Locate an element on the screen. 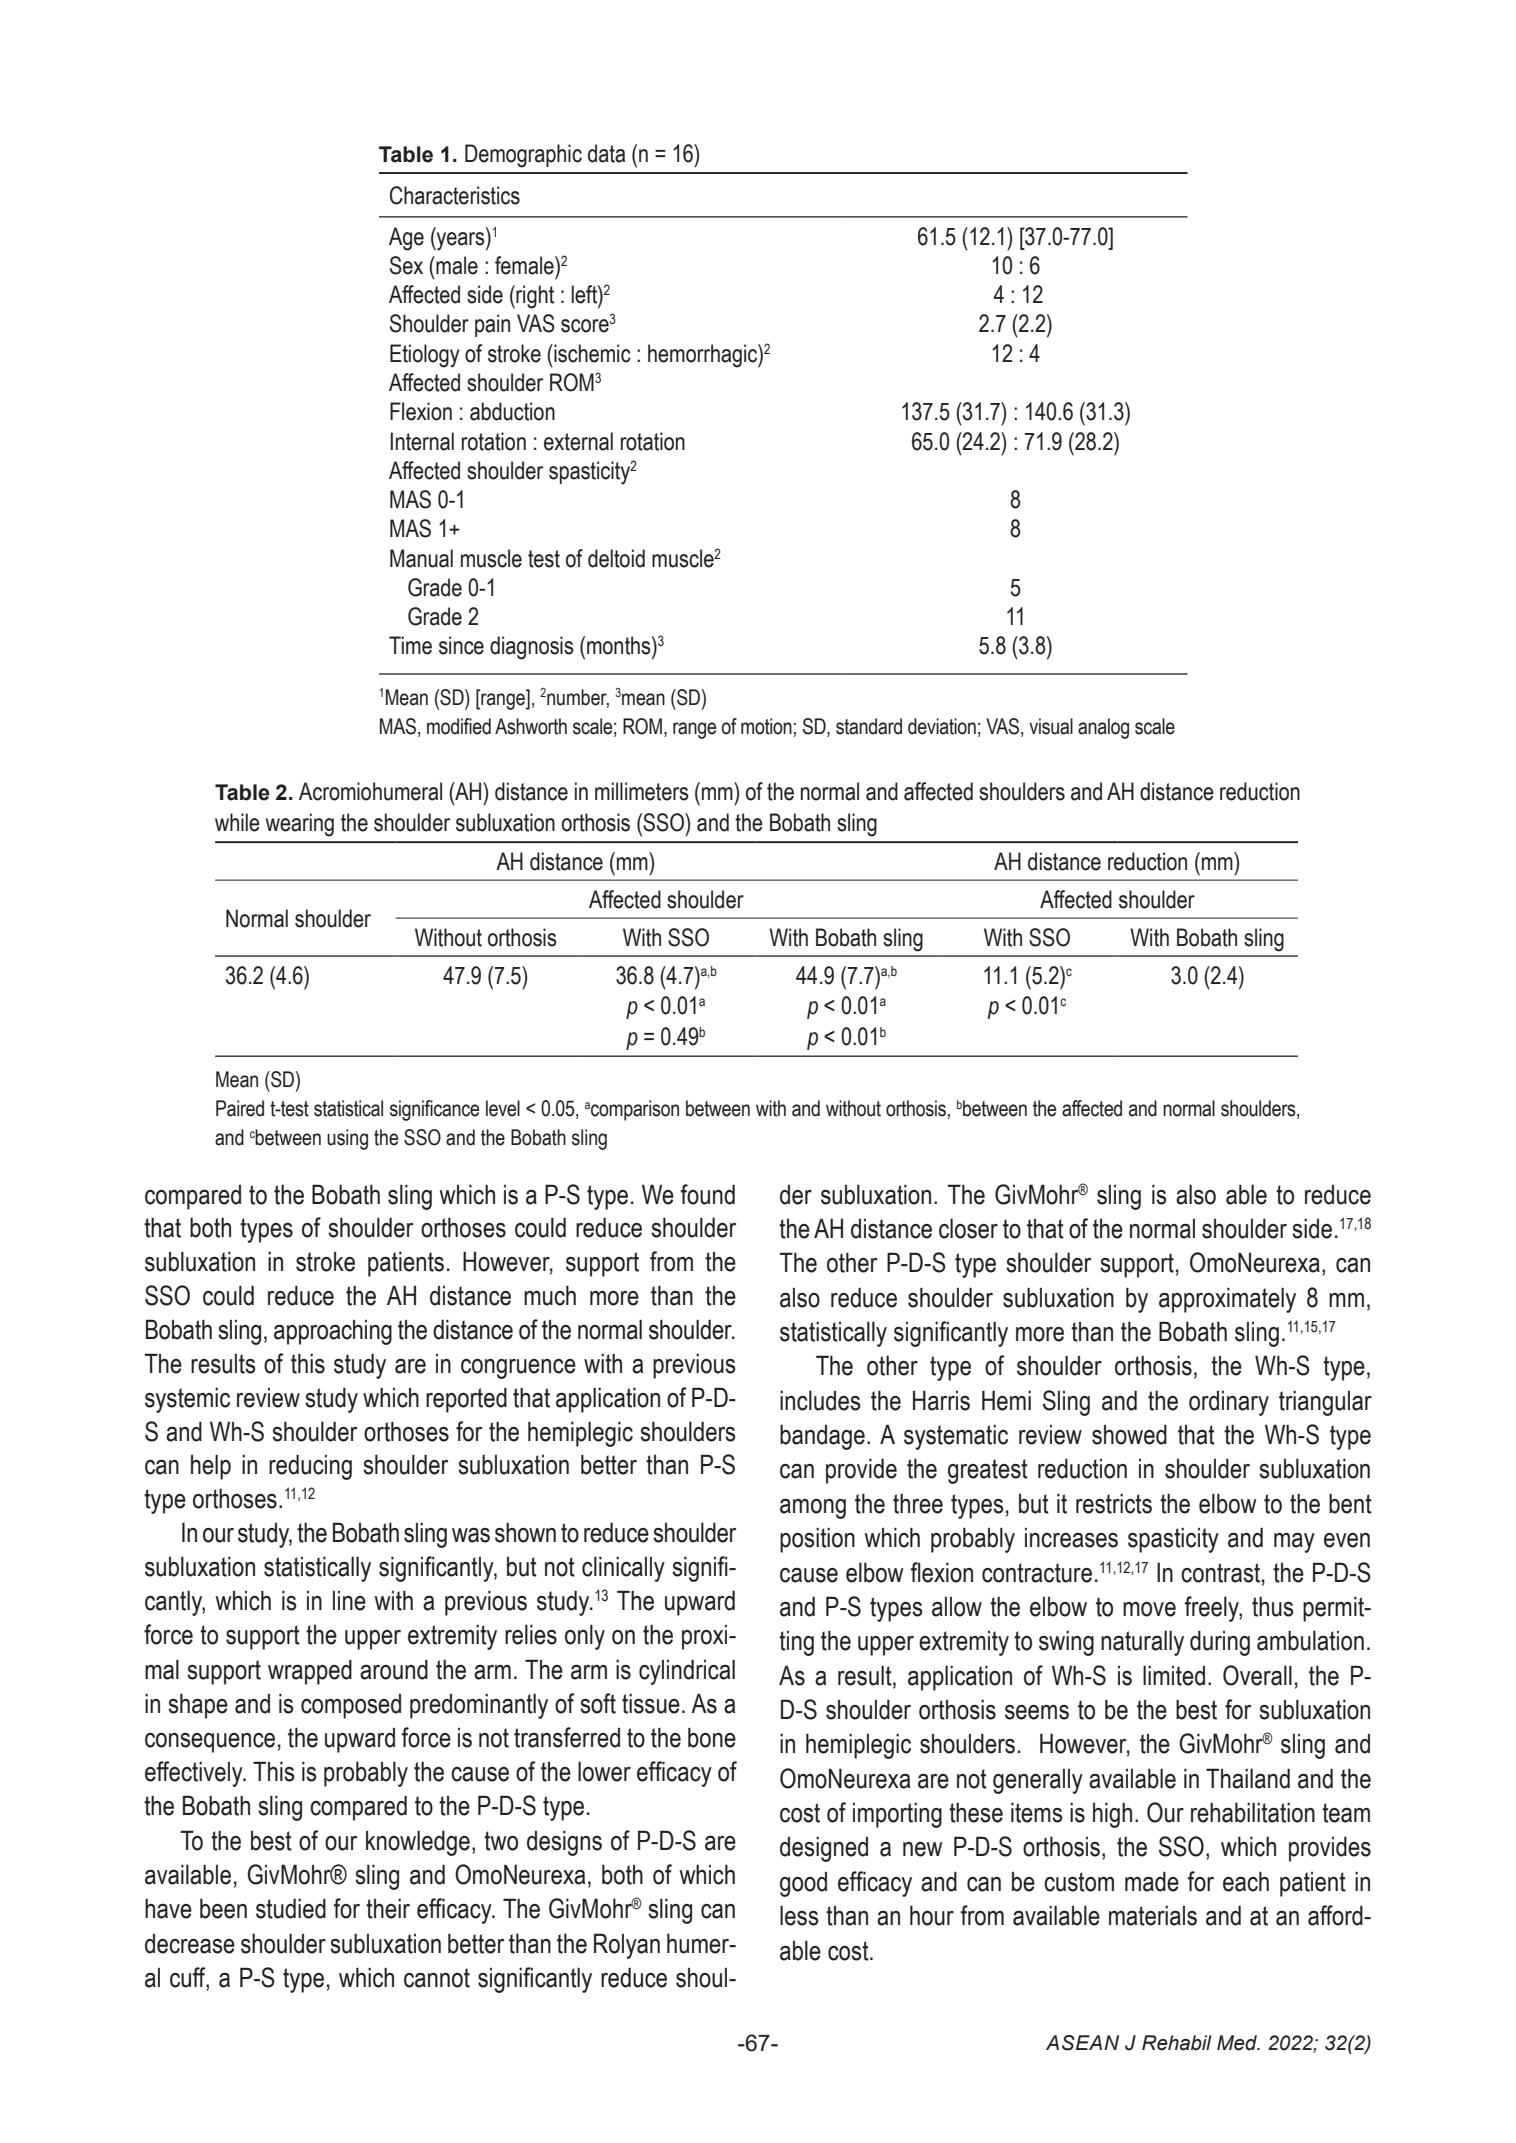  analog is located at coordinates (1103, 728).
